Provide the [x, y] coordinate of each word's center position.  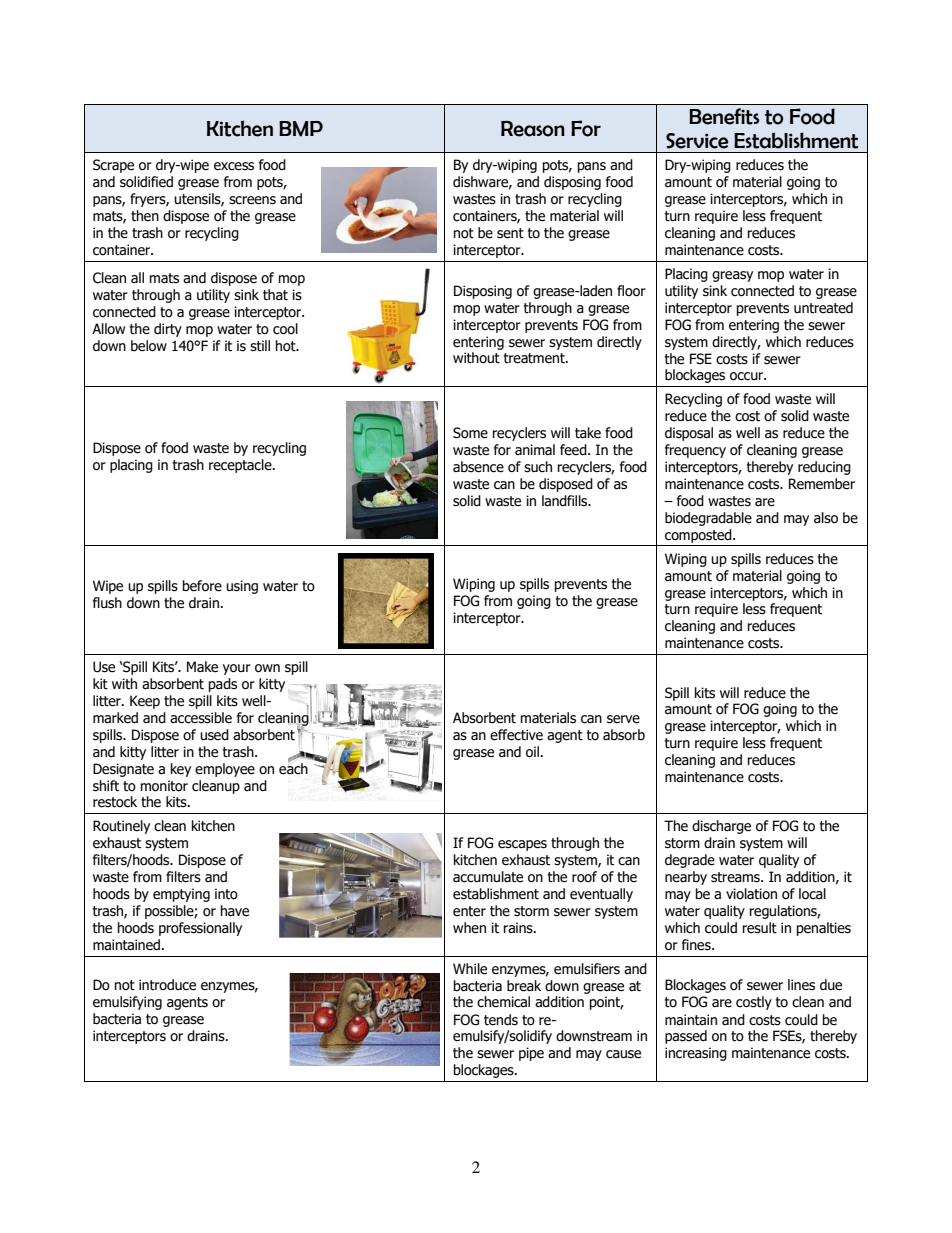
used [214, 735]
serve [623, 719]
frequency [695, 451]
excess [234, 166]
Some [470, 433]
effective [516, 735]
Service [697, 141]
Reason [533, 129]
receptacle [241, 466]
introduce [167, 985]
